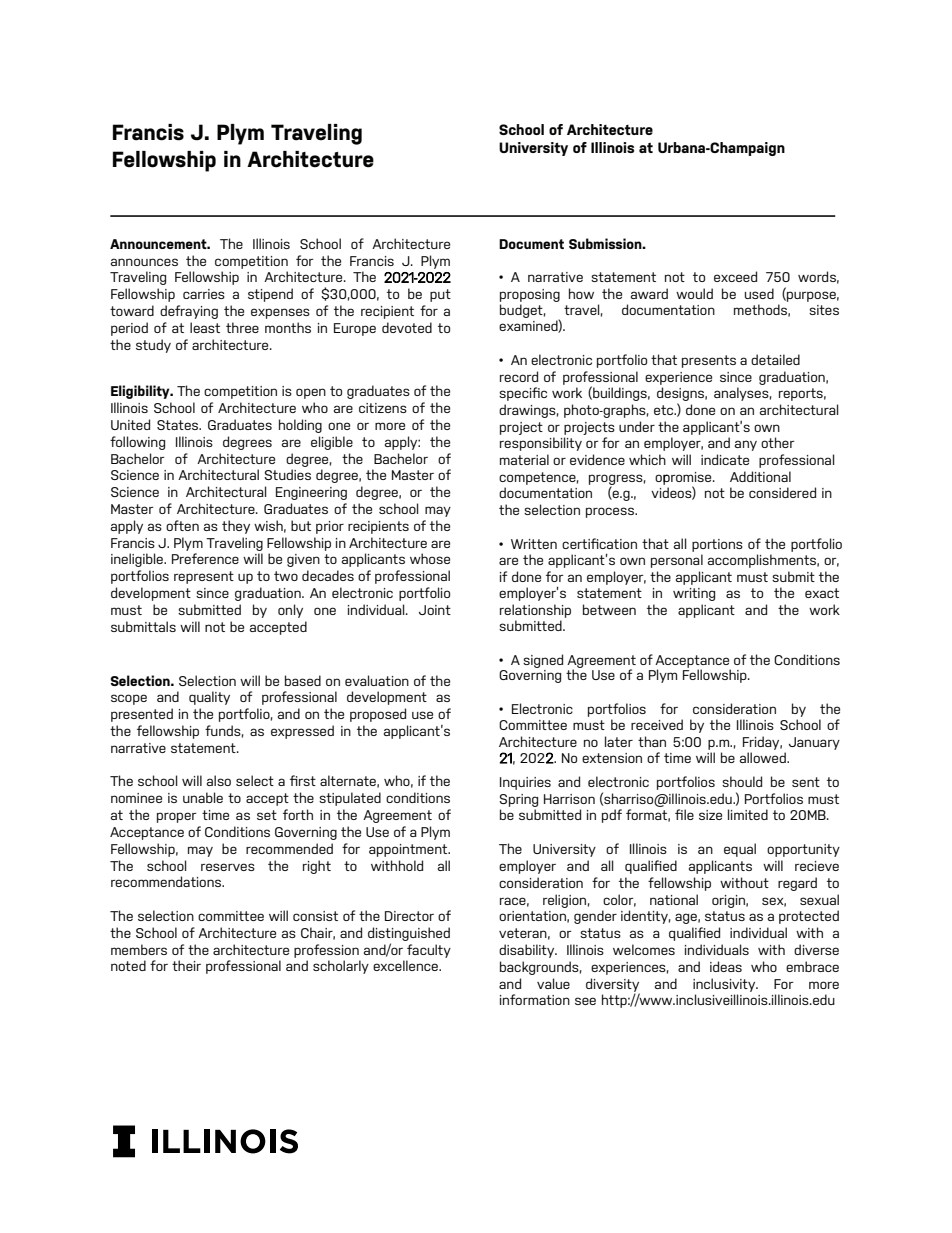 This image has height=1233, width=952. What do you see at coordinates (657, 724) in the image?
I see `received` at bounding box center [657, 724].
